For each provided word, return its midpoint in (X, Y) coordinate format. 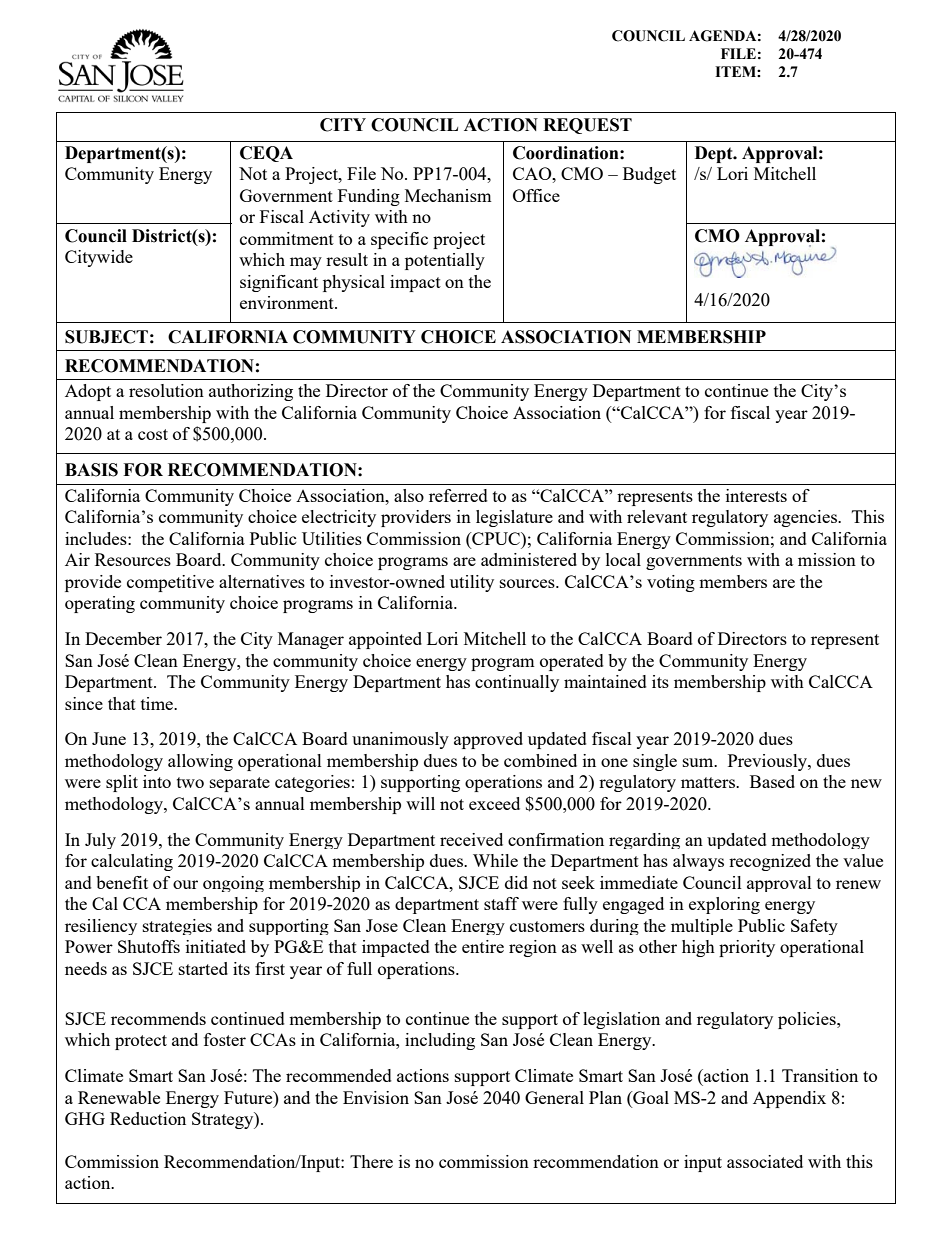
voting (671, 583)
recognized (770, 862)
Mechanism (448, 195)
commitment (287, 238)
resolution (166, 390)
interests (756, 495)
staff (501, 903)
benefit (122, 882)
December (123, 638)
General (554, 1097)
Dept (715, 154)
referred (458, 495)
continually (517, 683)
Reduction (148, 1118)
